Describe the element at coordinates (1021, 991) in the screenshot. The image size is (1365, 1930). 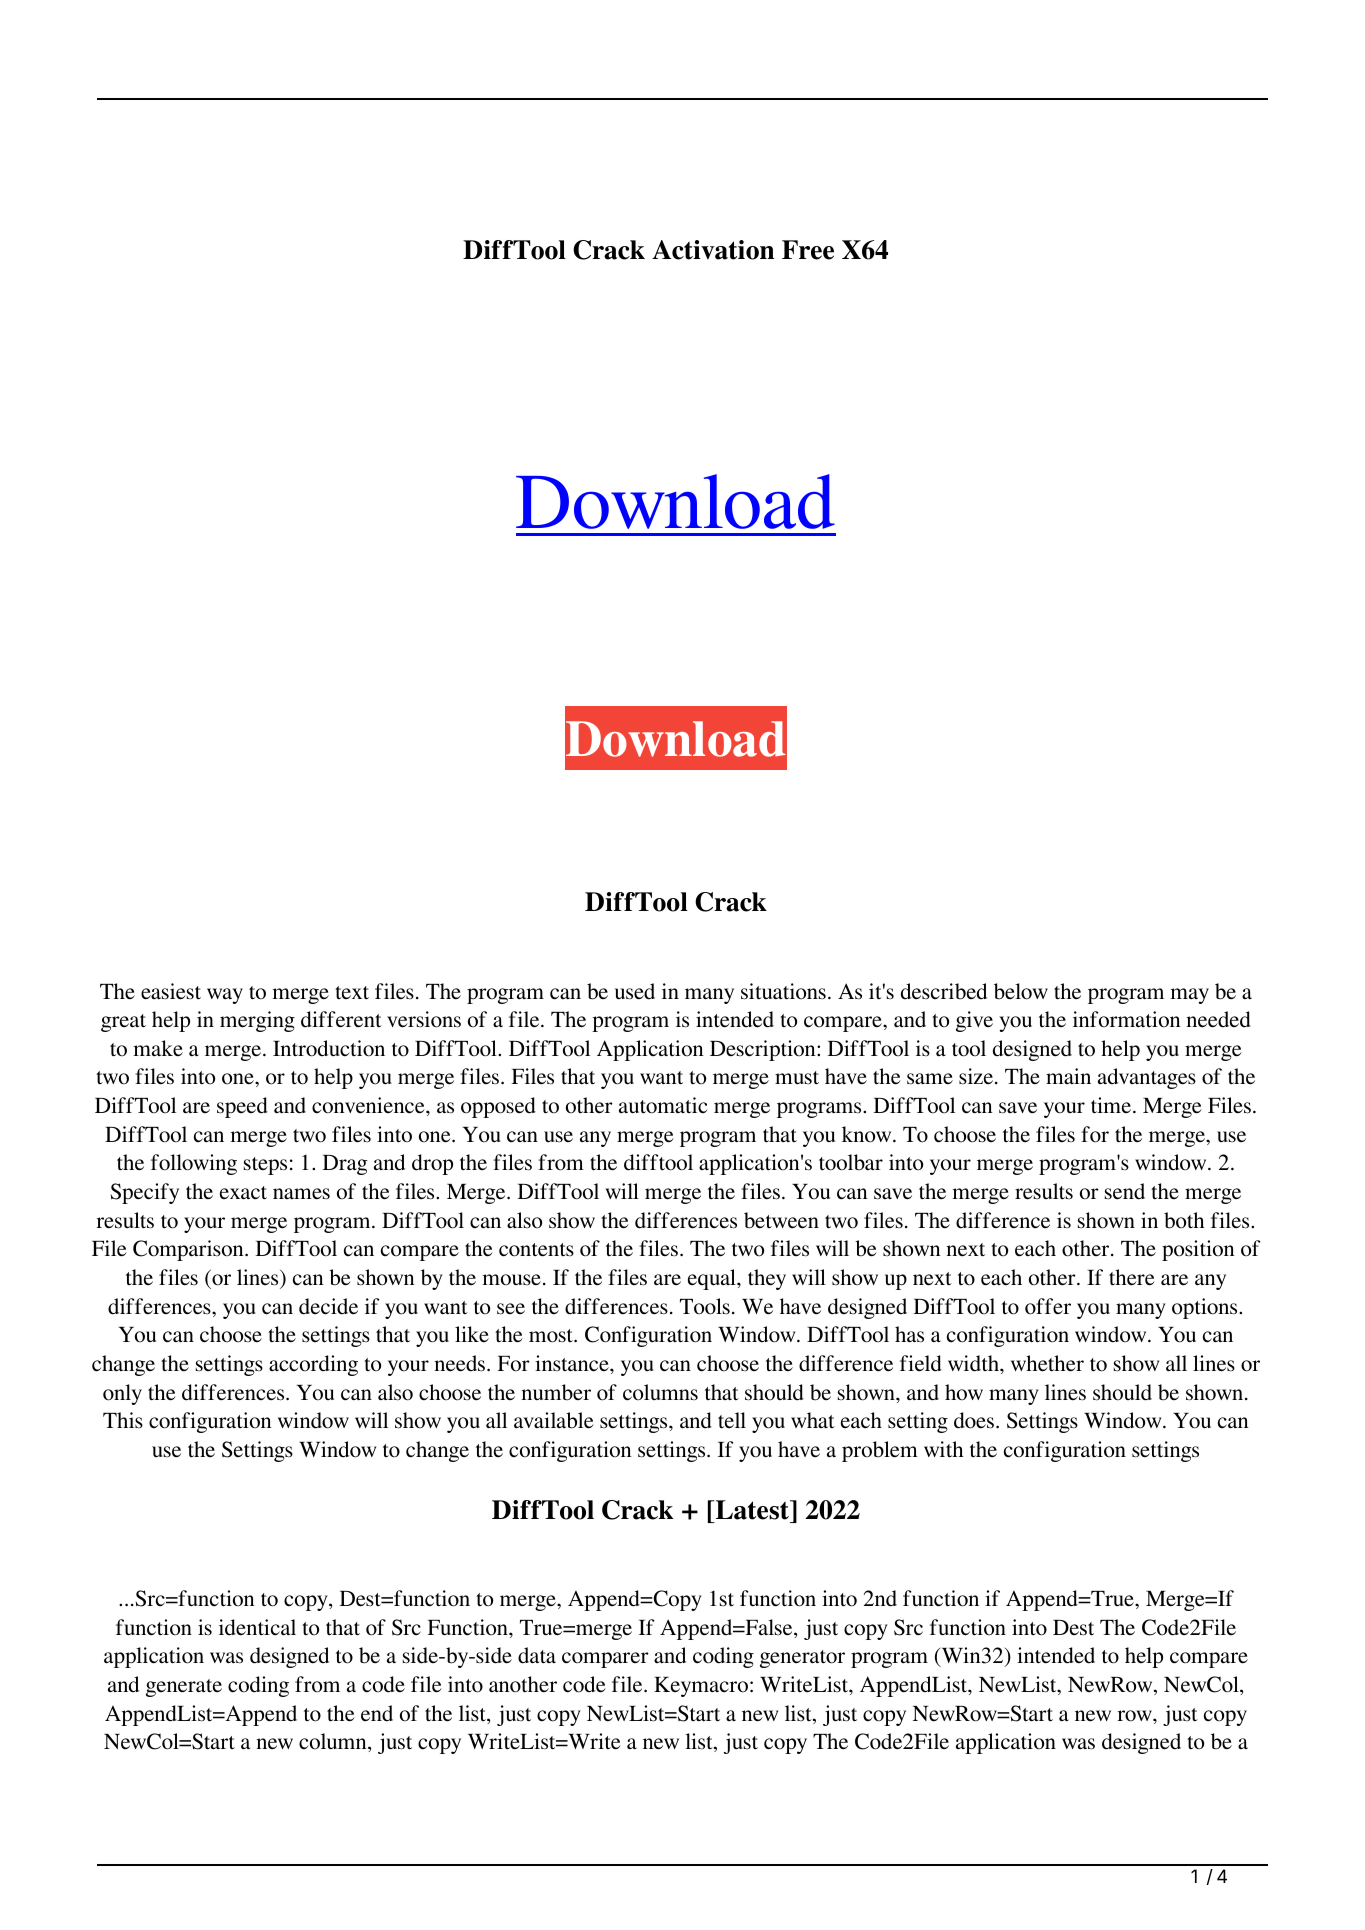
I see `below` at that location.
